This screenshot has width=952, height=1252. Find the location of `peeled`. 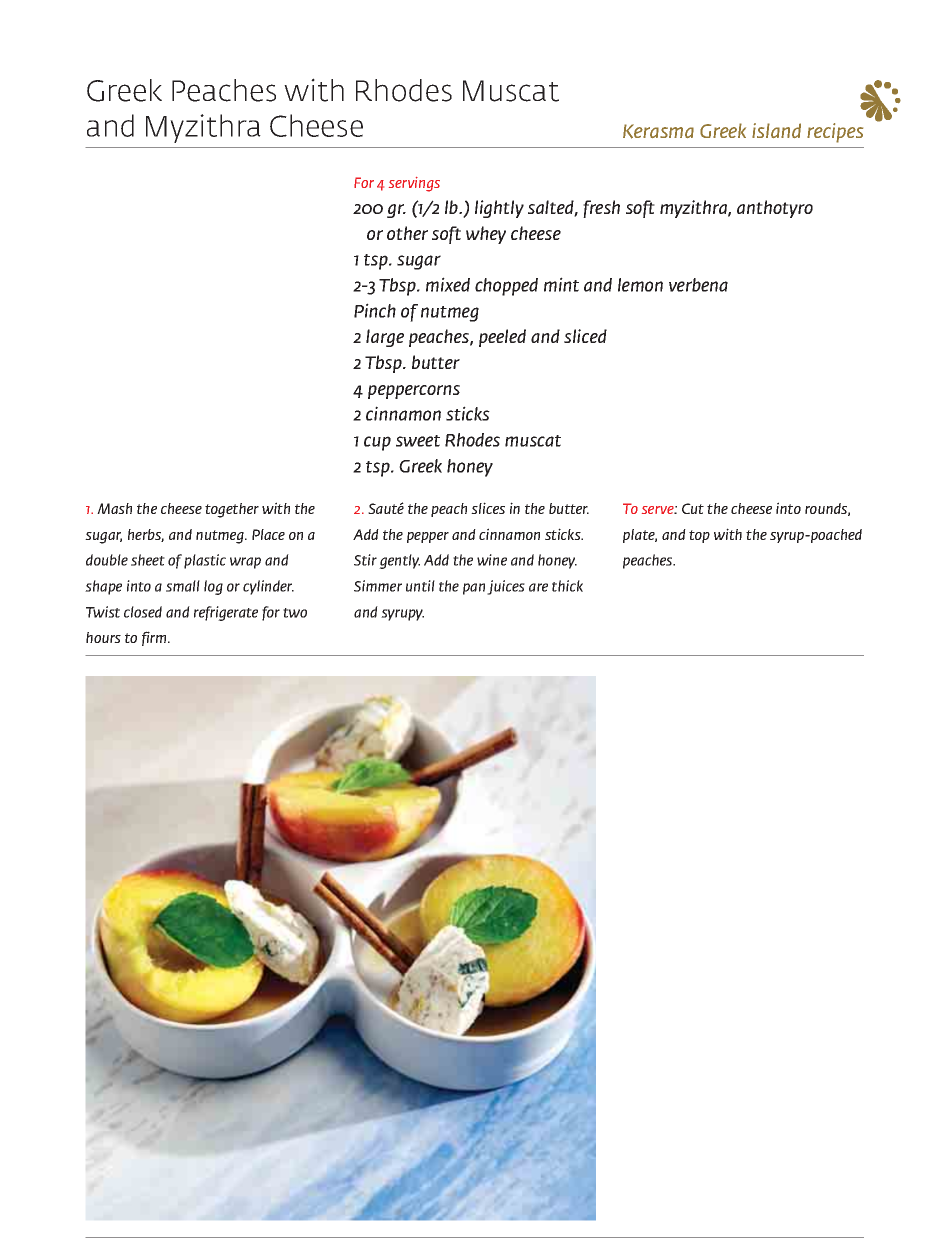

peeled is located at coordinates (502, 338).
